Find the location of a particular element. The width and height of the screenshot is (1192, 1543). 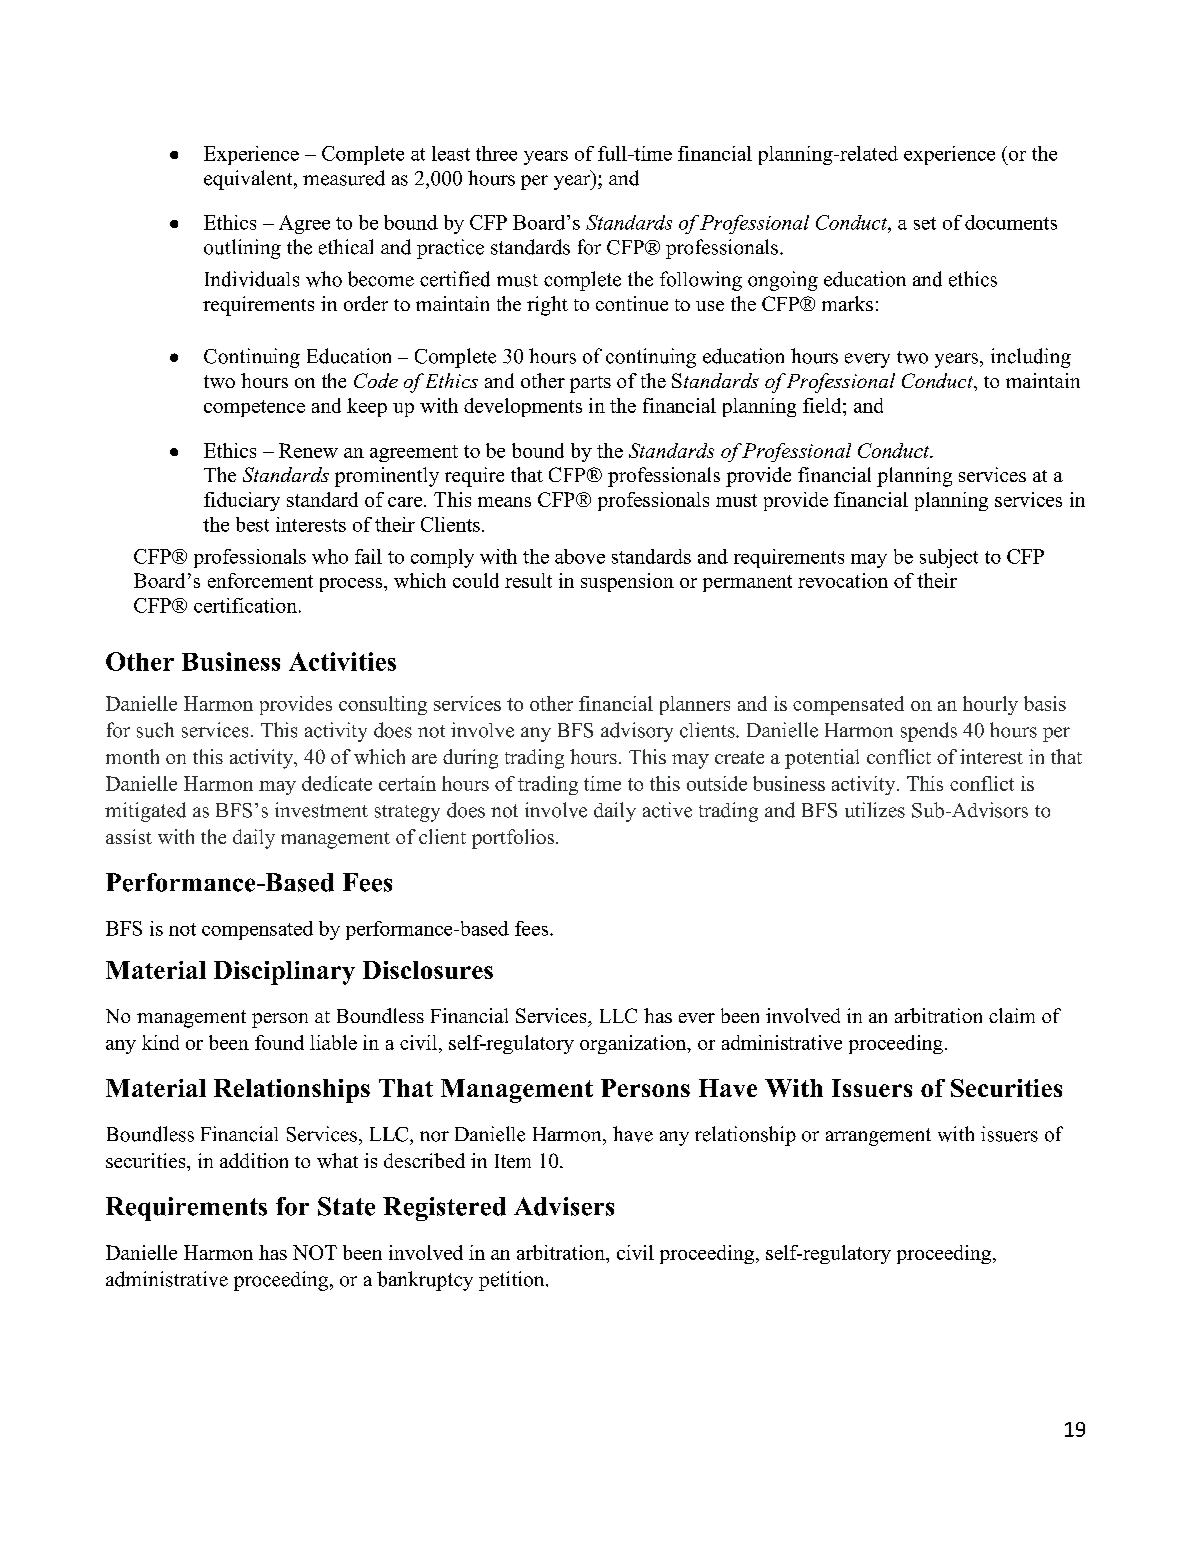

State is located at coordinates (346, 1206).
